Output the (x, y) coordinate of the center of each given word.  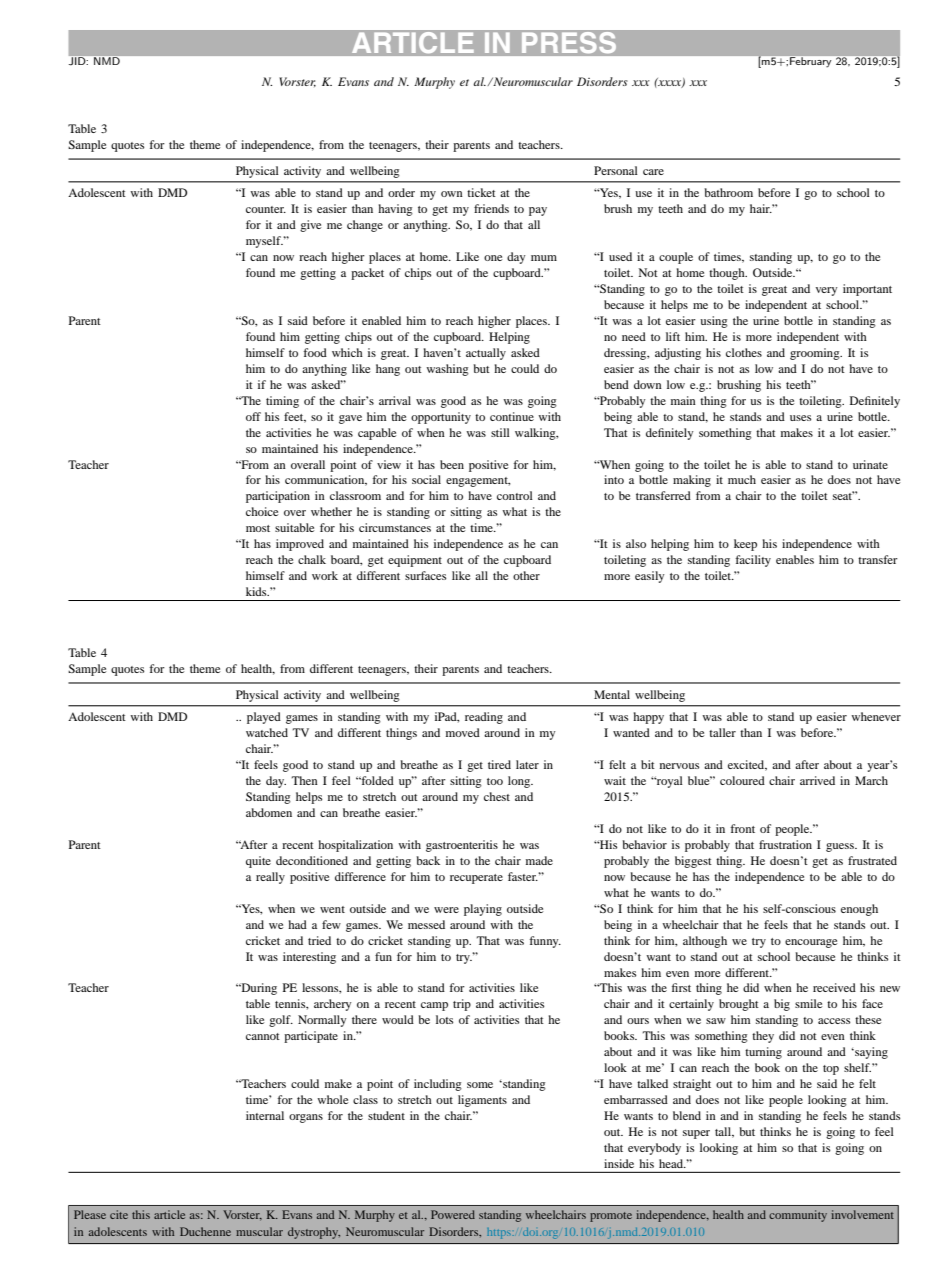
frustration (785, 844)
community (798, 1216)
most (258, 528)
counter (266, 209)
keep (745, 545)
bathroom (728, 192)
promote (611, 1217)
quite (258, 862)
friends (491, 208)
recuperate (476, 879)
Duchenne (205, 1231)
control (515, 495)
